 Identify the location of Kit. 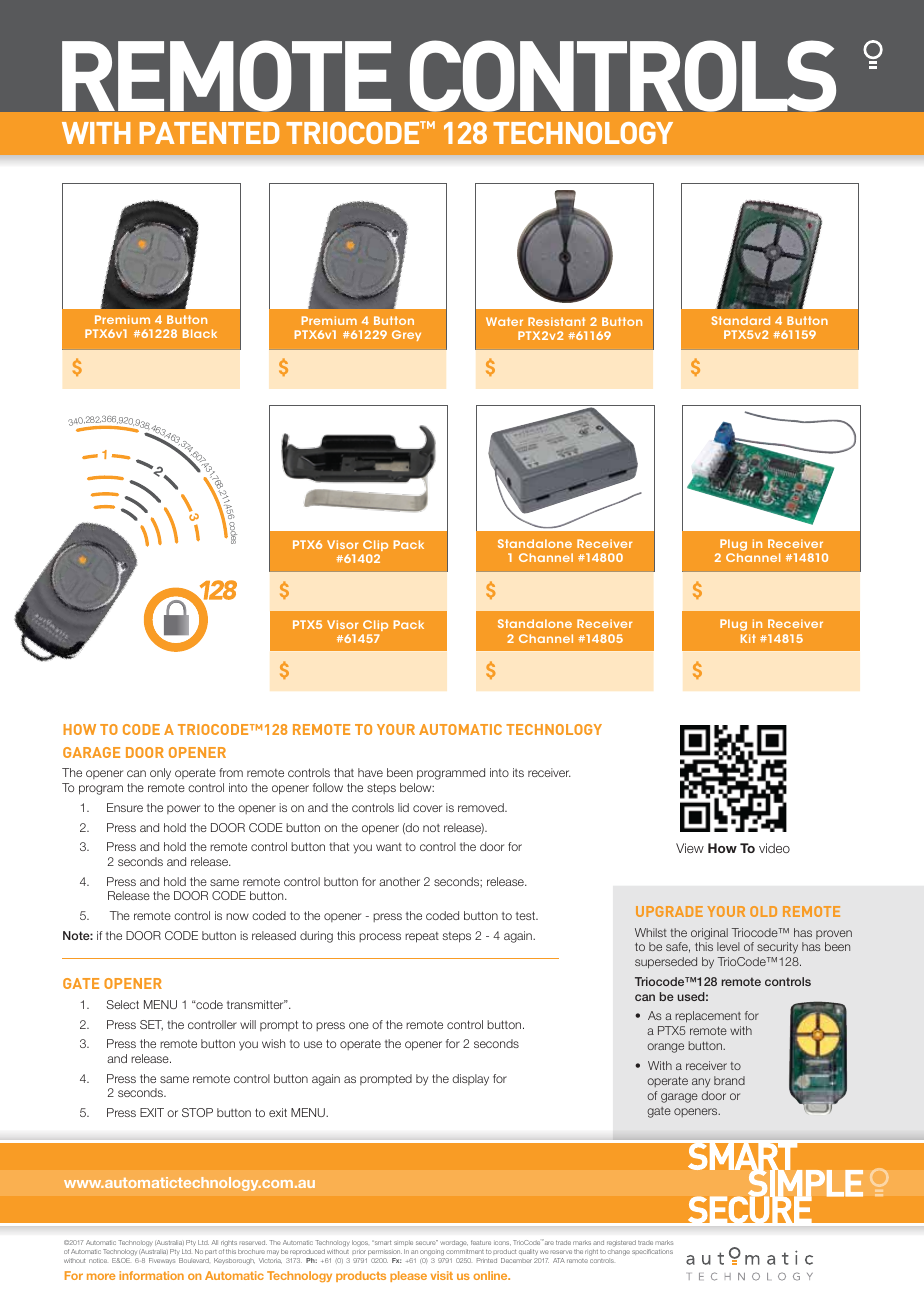
(748, 638).
